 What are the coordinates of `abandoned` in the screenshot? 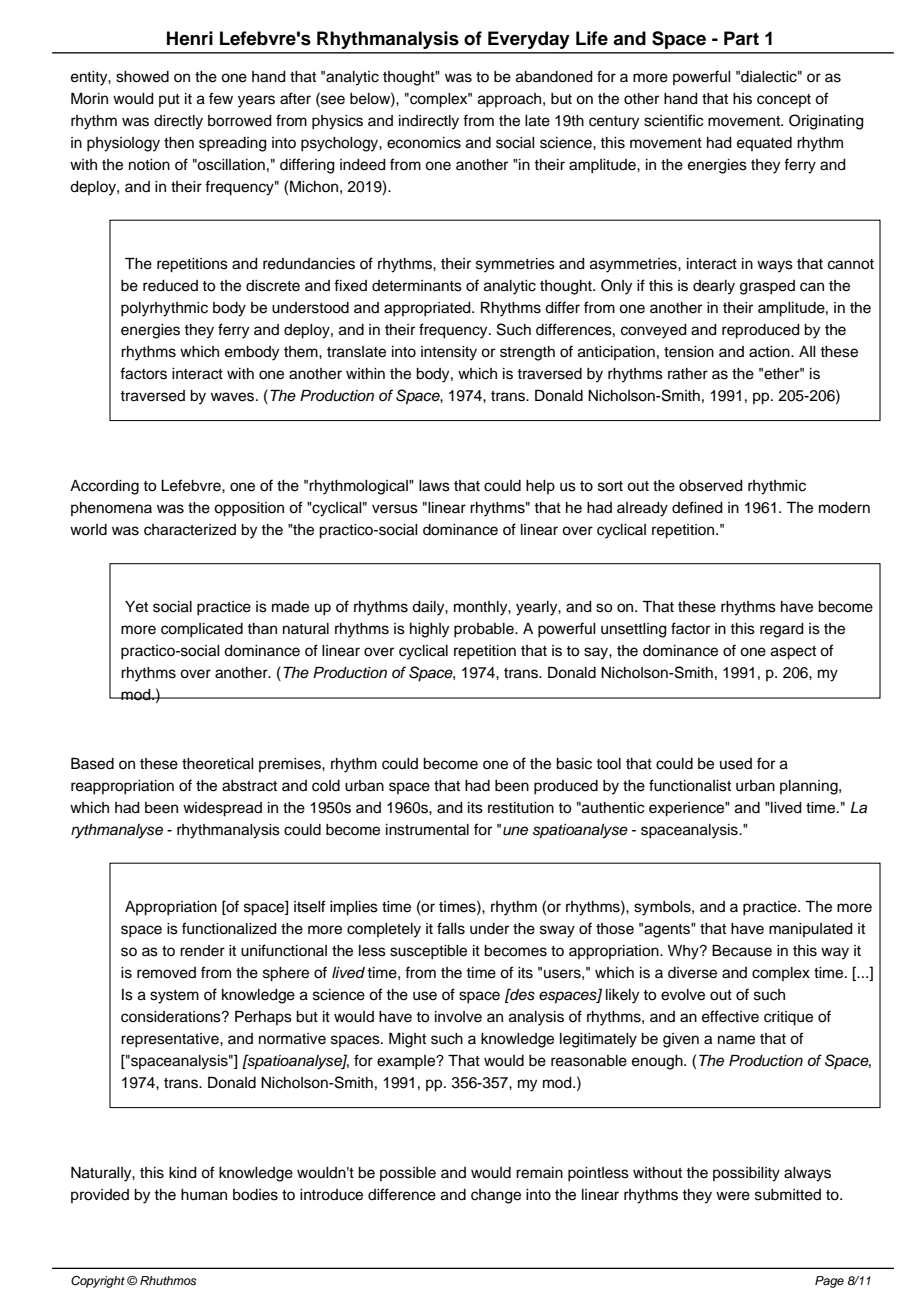 It's located at (554, 77).
